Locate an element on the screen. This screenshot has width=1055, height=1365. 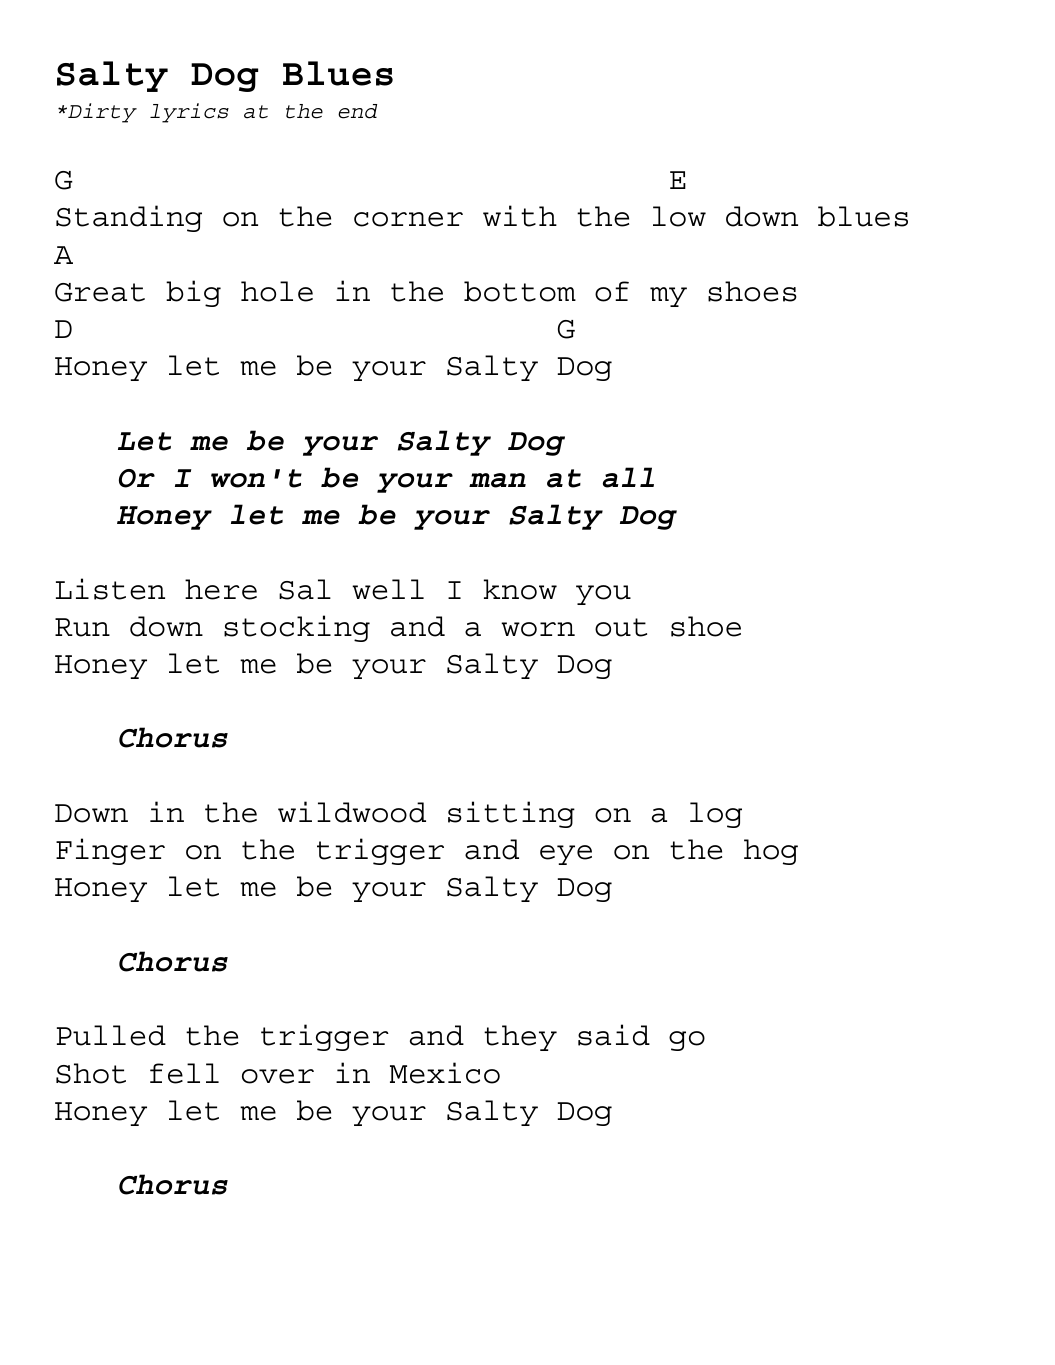
Mexico is located at coordinates (445, 1073).
